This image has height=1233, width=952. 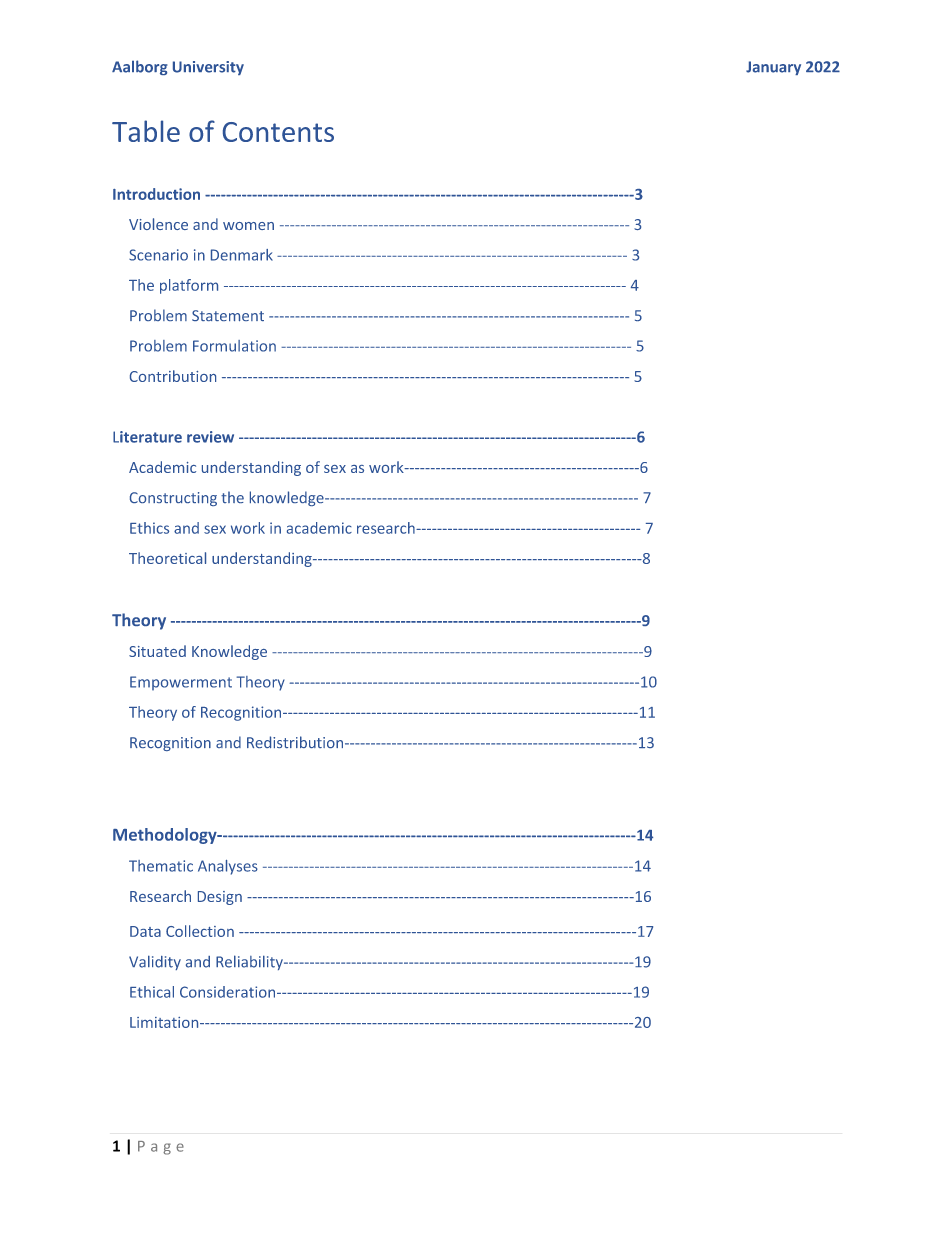 What do you see at coordinates (200, 931) in the image?
I see `Collection` at bounding box center [200, 931].
